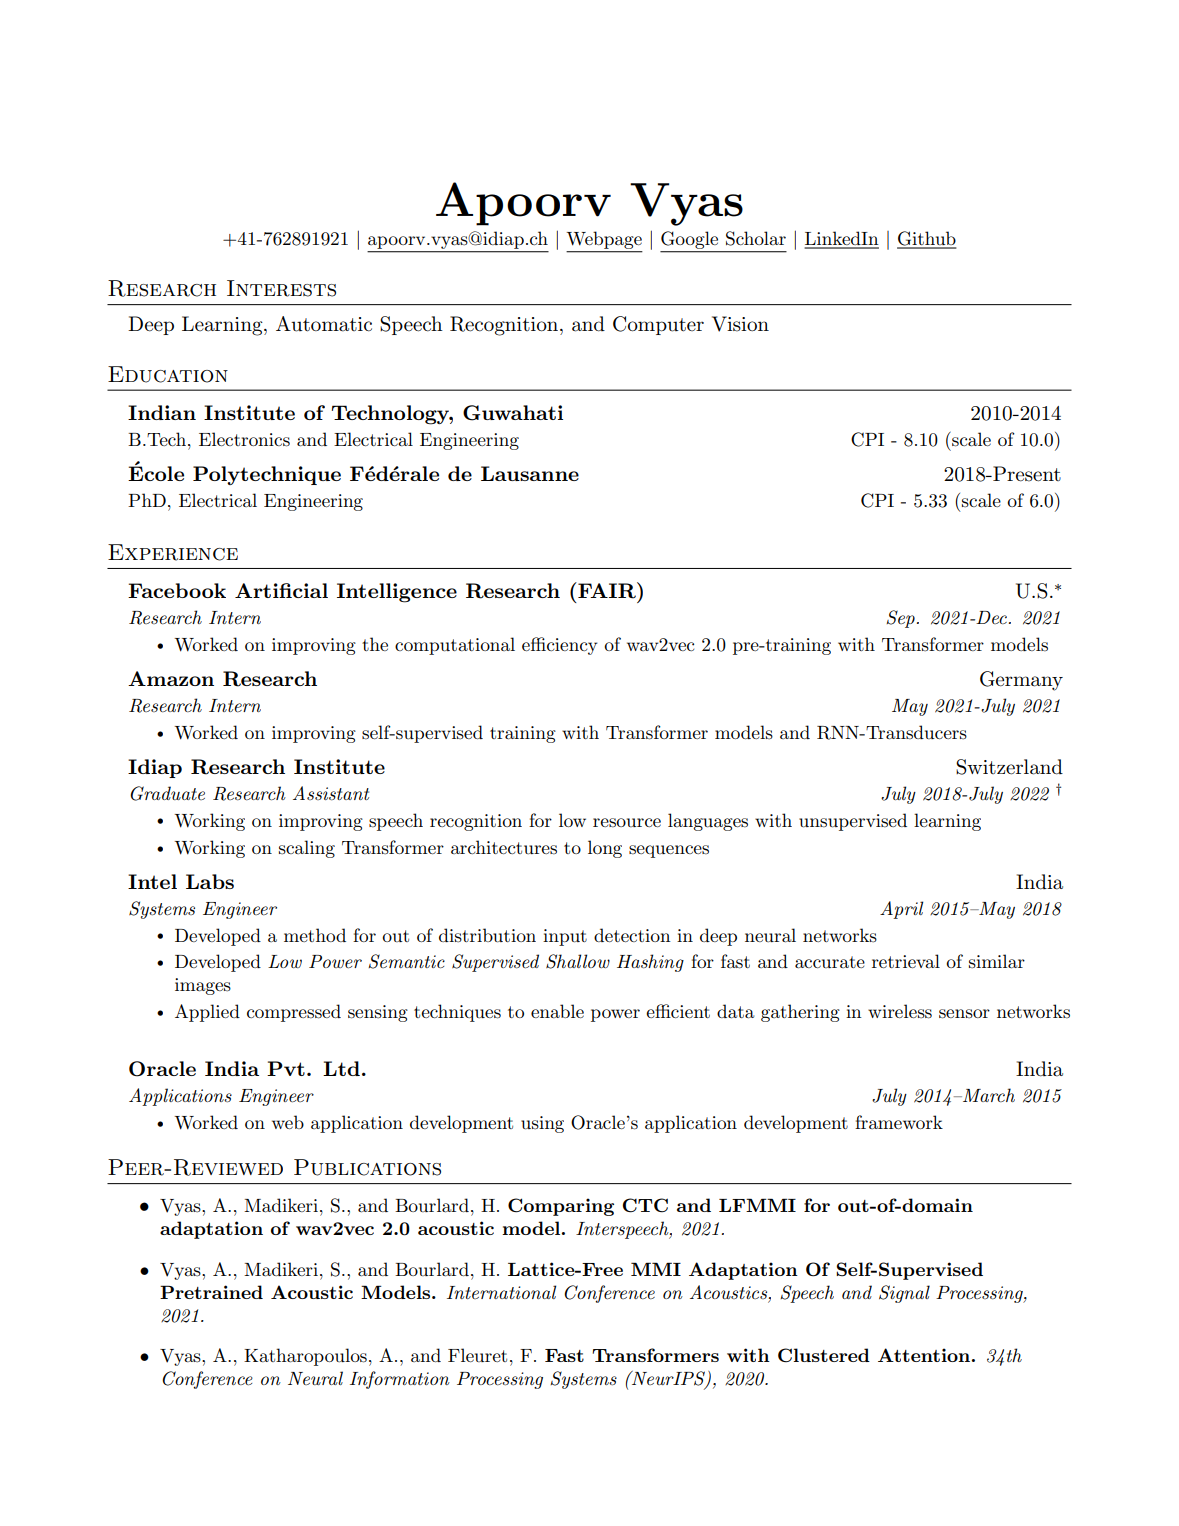 This screenshot has height=1526, width=1179. What do you see at coordinates (559, 646) in the screenshot?
I see `efficiency` at bounding box center [559, 646].
